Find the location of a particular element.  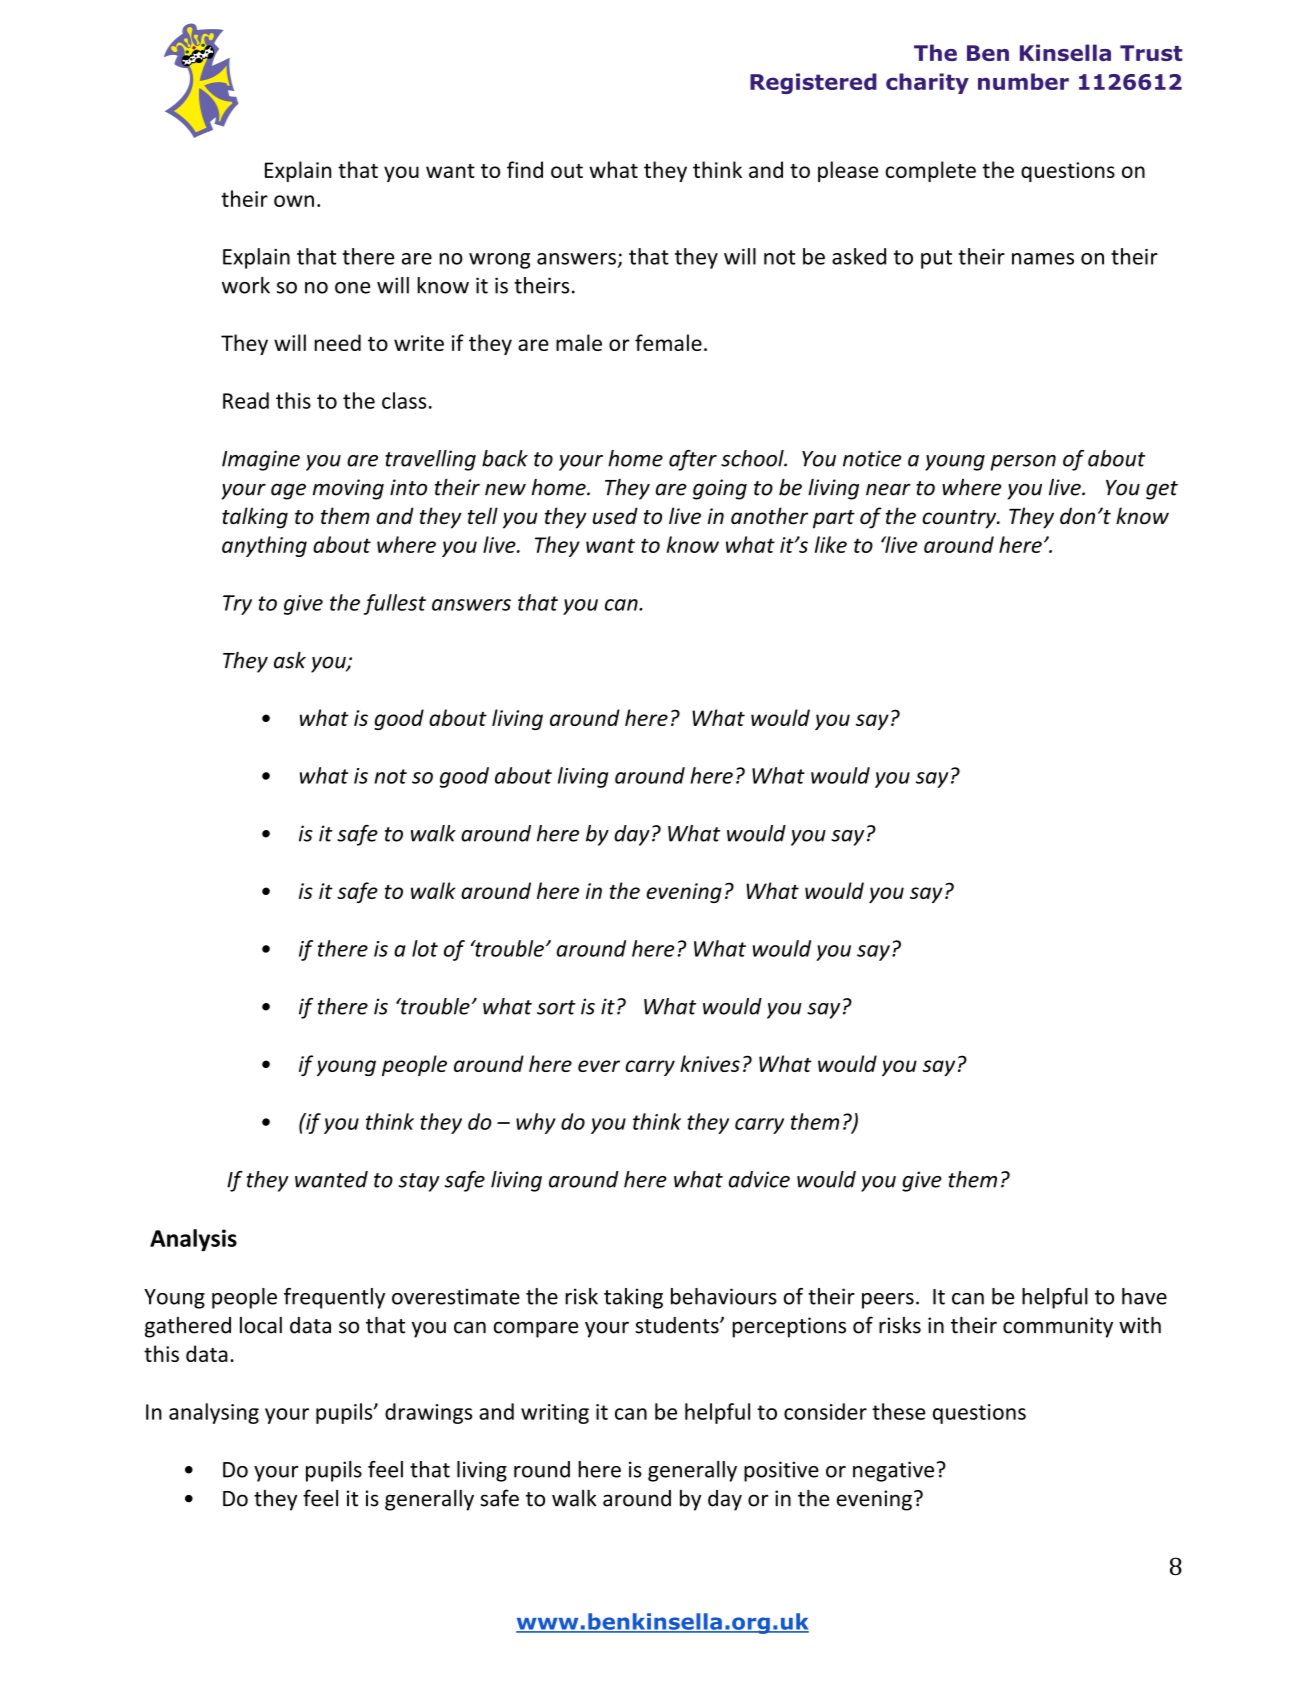

number is located at coordinates (1023, 81).
